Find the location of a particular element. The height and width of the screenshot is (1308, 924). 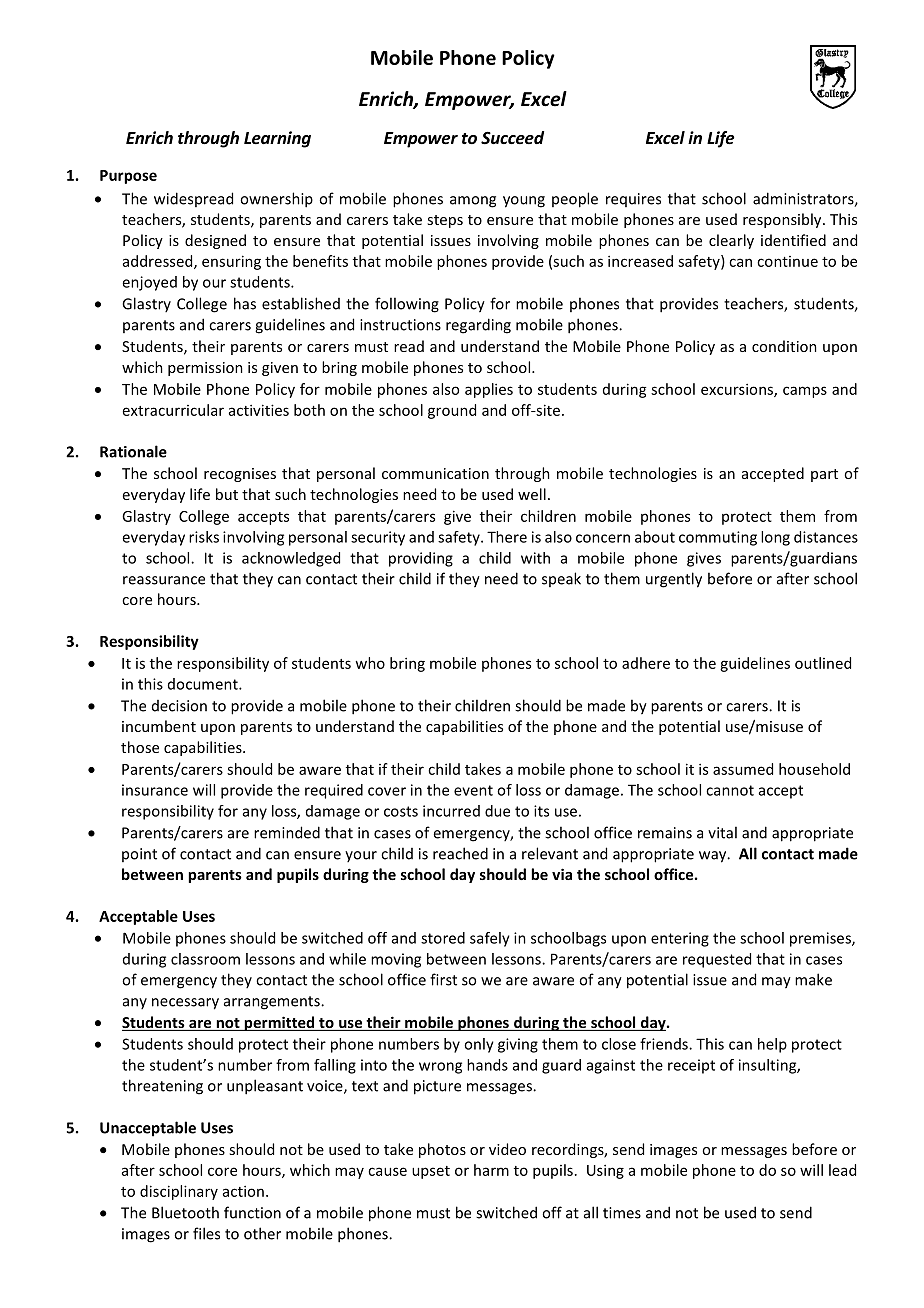

There is located at coordinates (507, 537).
